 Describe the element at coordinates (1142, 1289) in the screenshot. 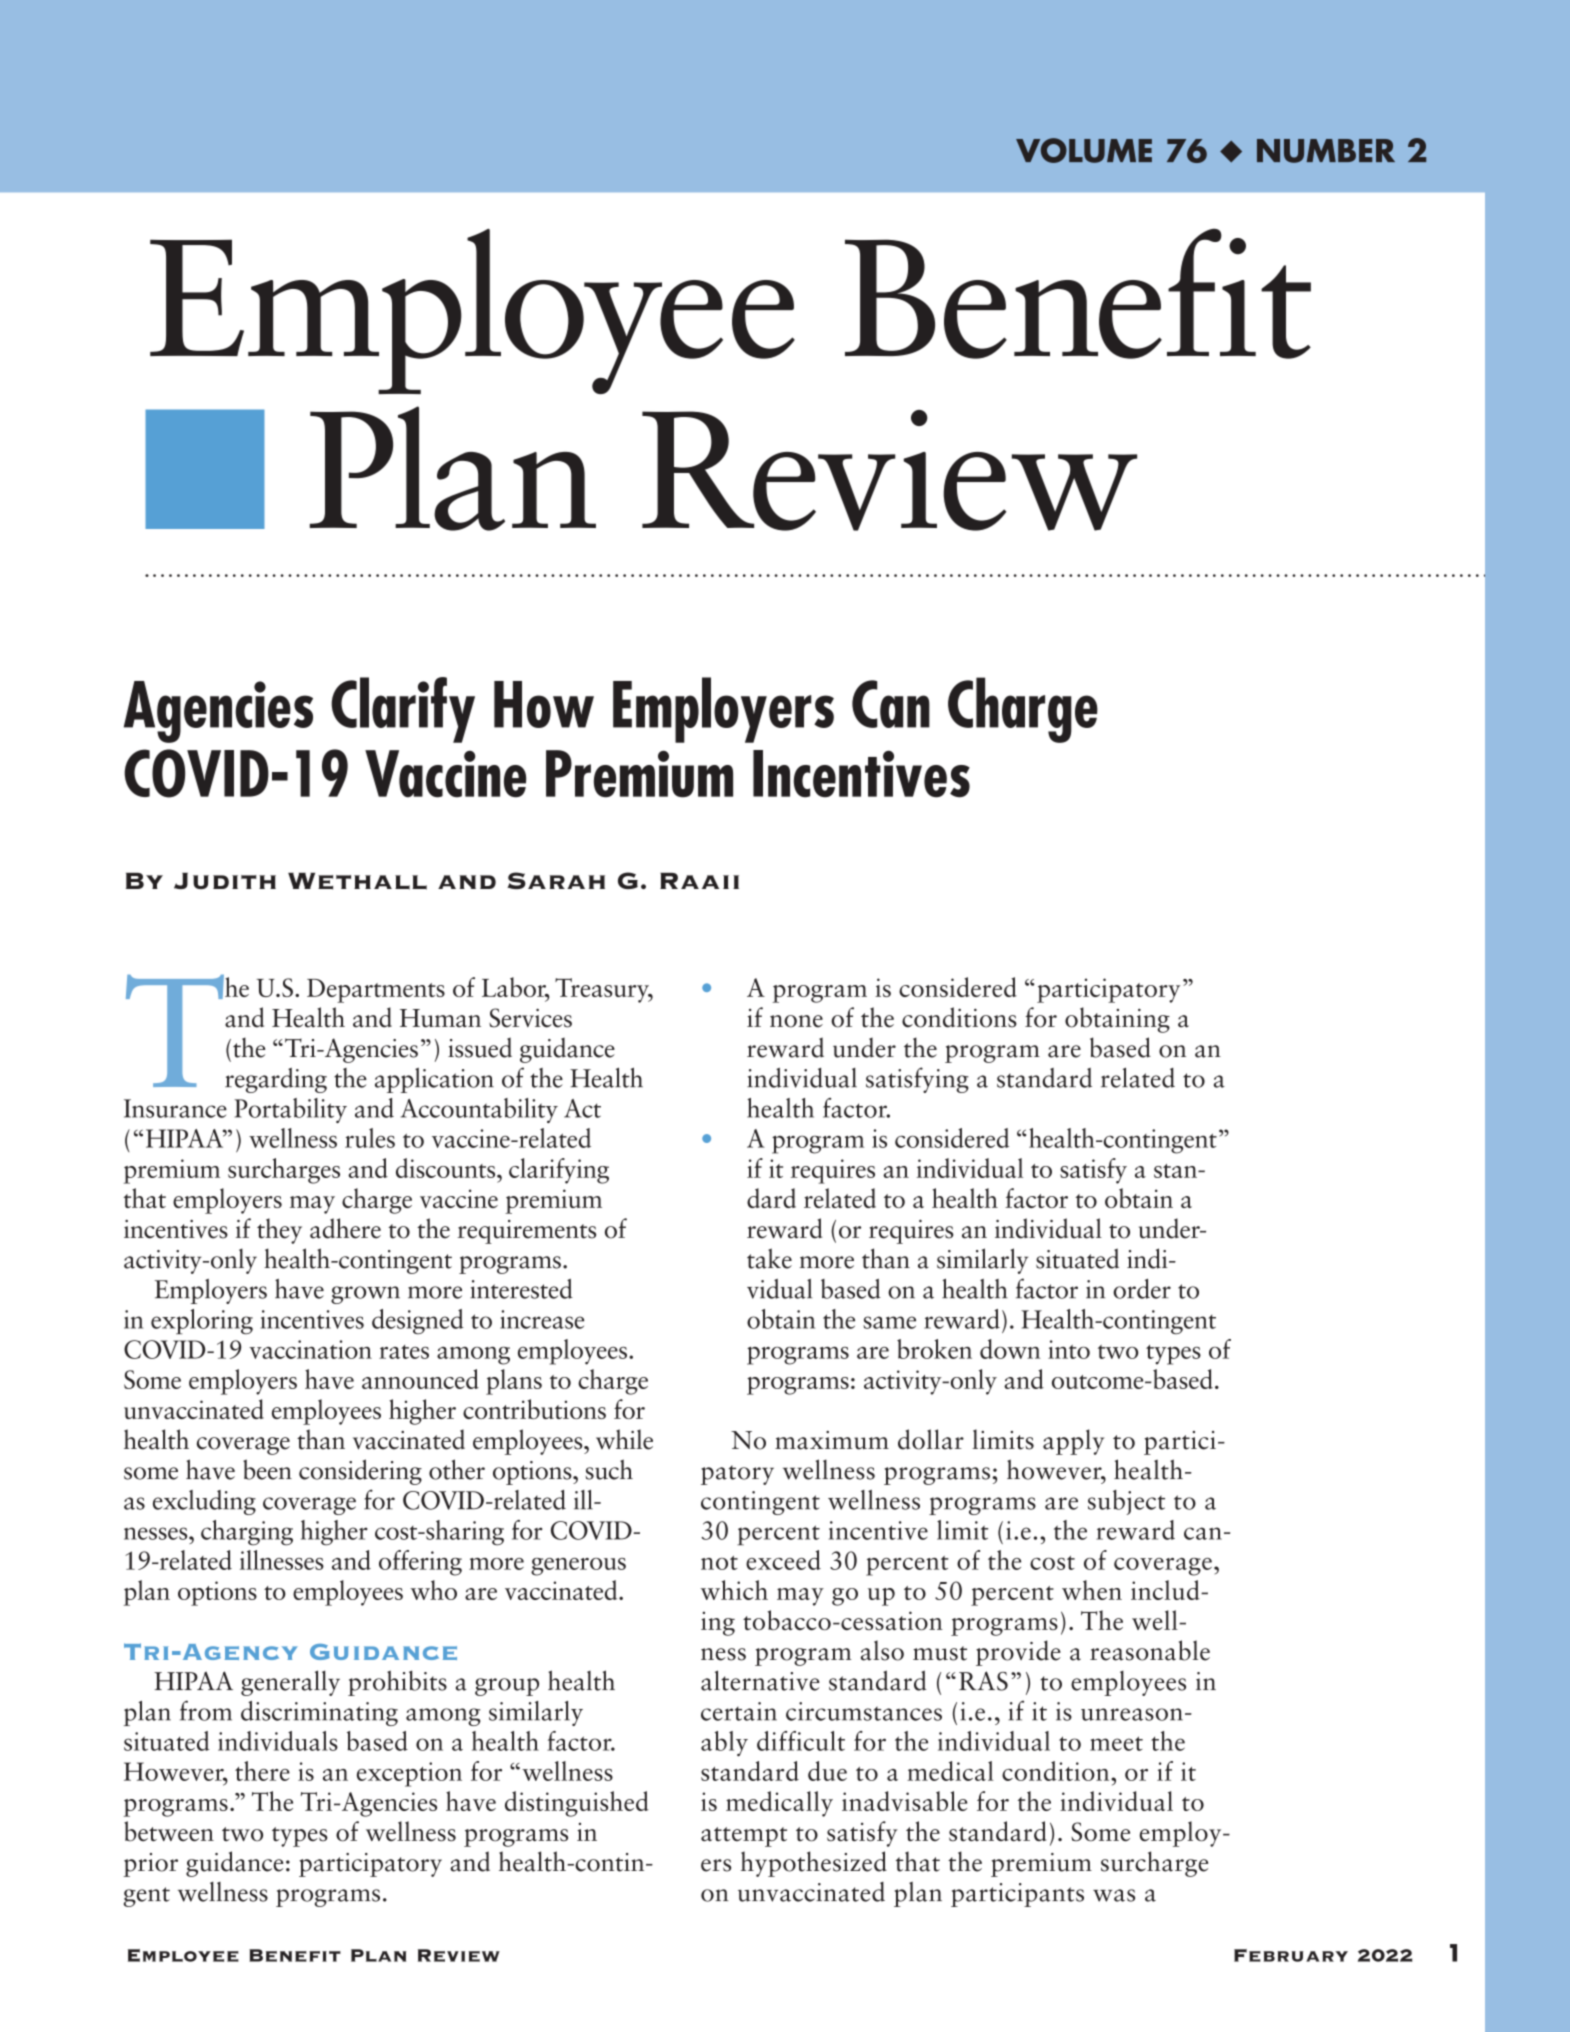

I see `order` at that location.
